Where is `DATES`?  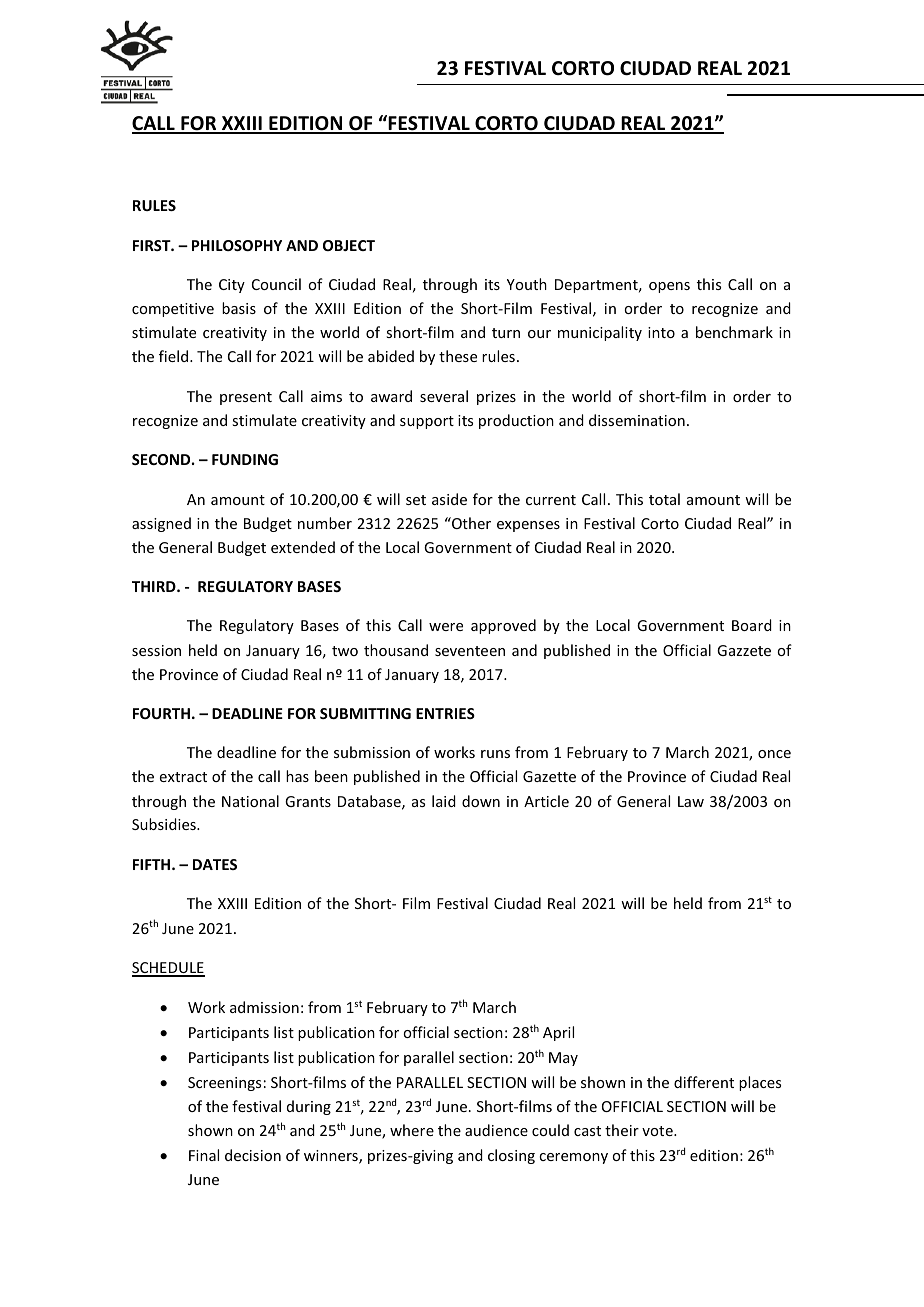 DATES is located at coordinates (215, 864).
